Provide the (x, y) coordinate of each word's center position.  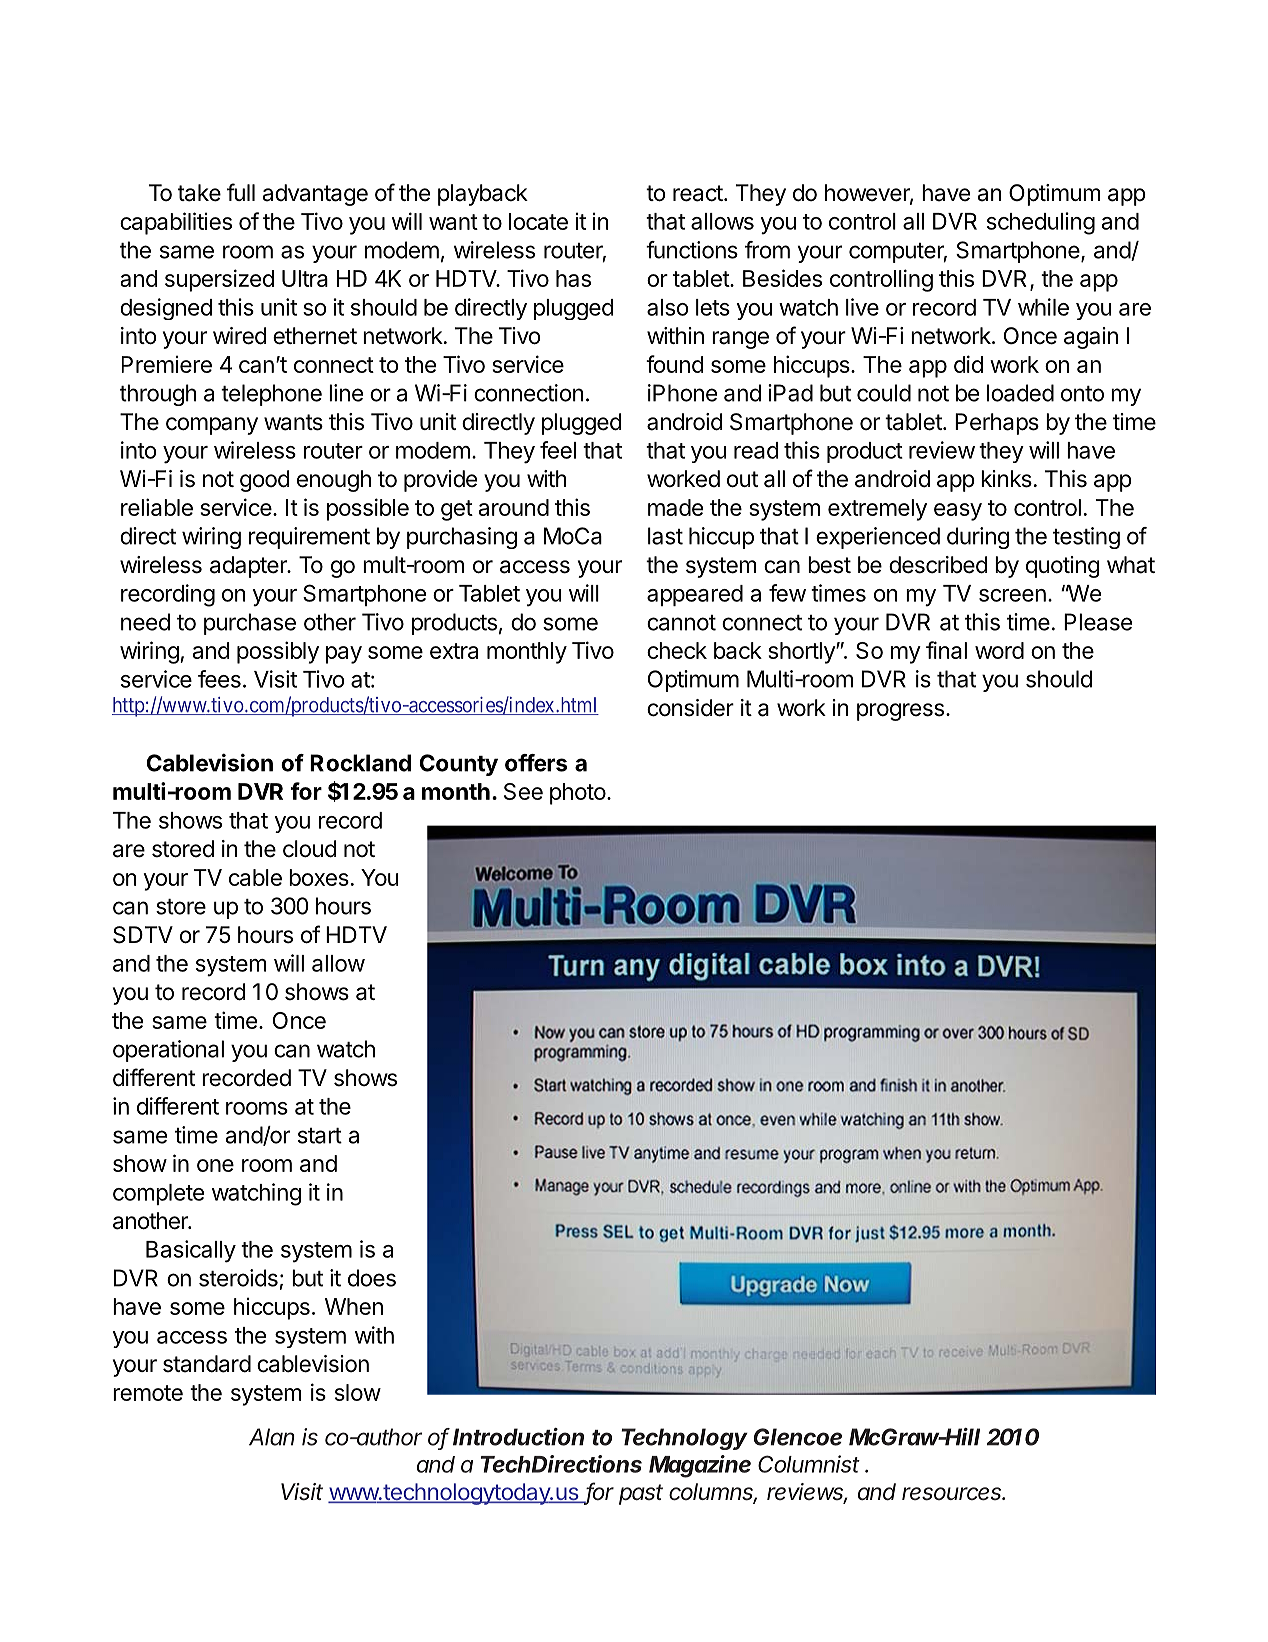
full (241, 192)
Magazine (700, 1466)
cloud (310, 849)
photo (578, 794)
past (641, 1494)
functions (692, 250)
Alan (272, 1437)
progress (900, 712)
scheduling (1041, 223)
